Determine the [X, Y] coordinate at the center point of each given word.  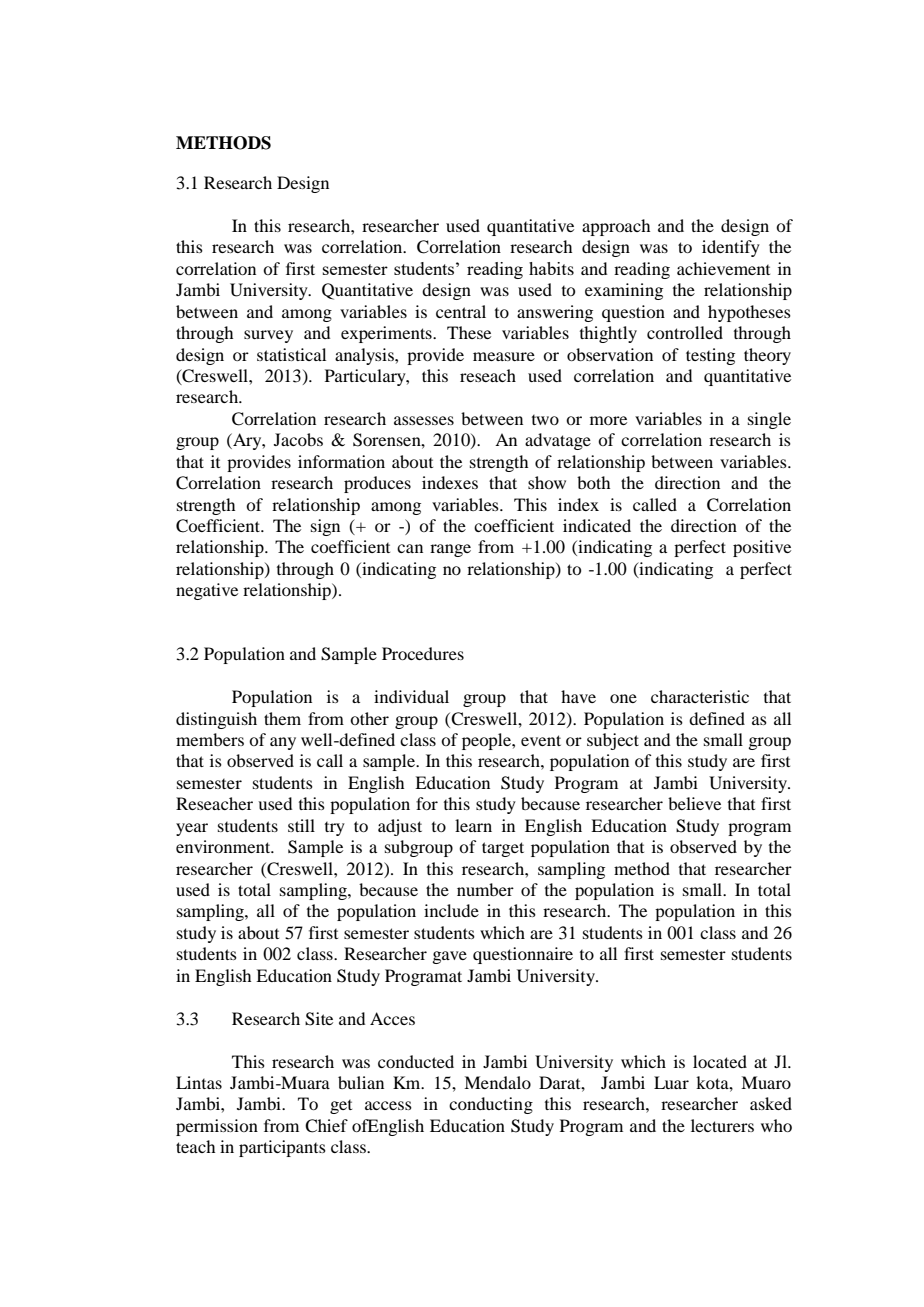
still [301, 825]
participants [282, 1148]
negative [207, 591]
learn [473, 825]
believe [694, 803]
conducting [491, 1105]
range [450, 550]
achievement [723, 268]
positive [762, 548]
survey [268, 336]
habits [551, 268]
